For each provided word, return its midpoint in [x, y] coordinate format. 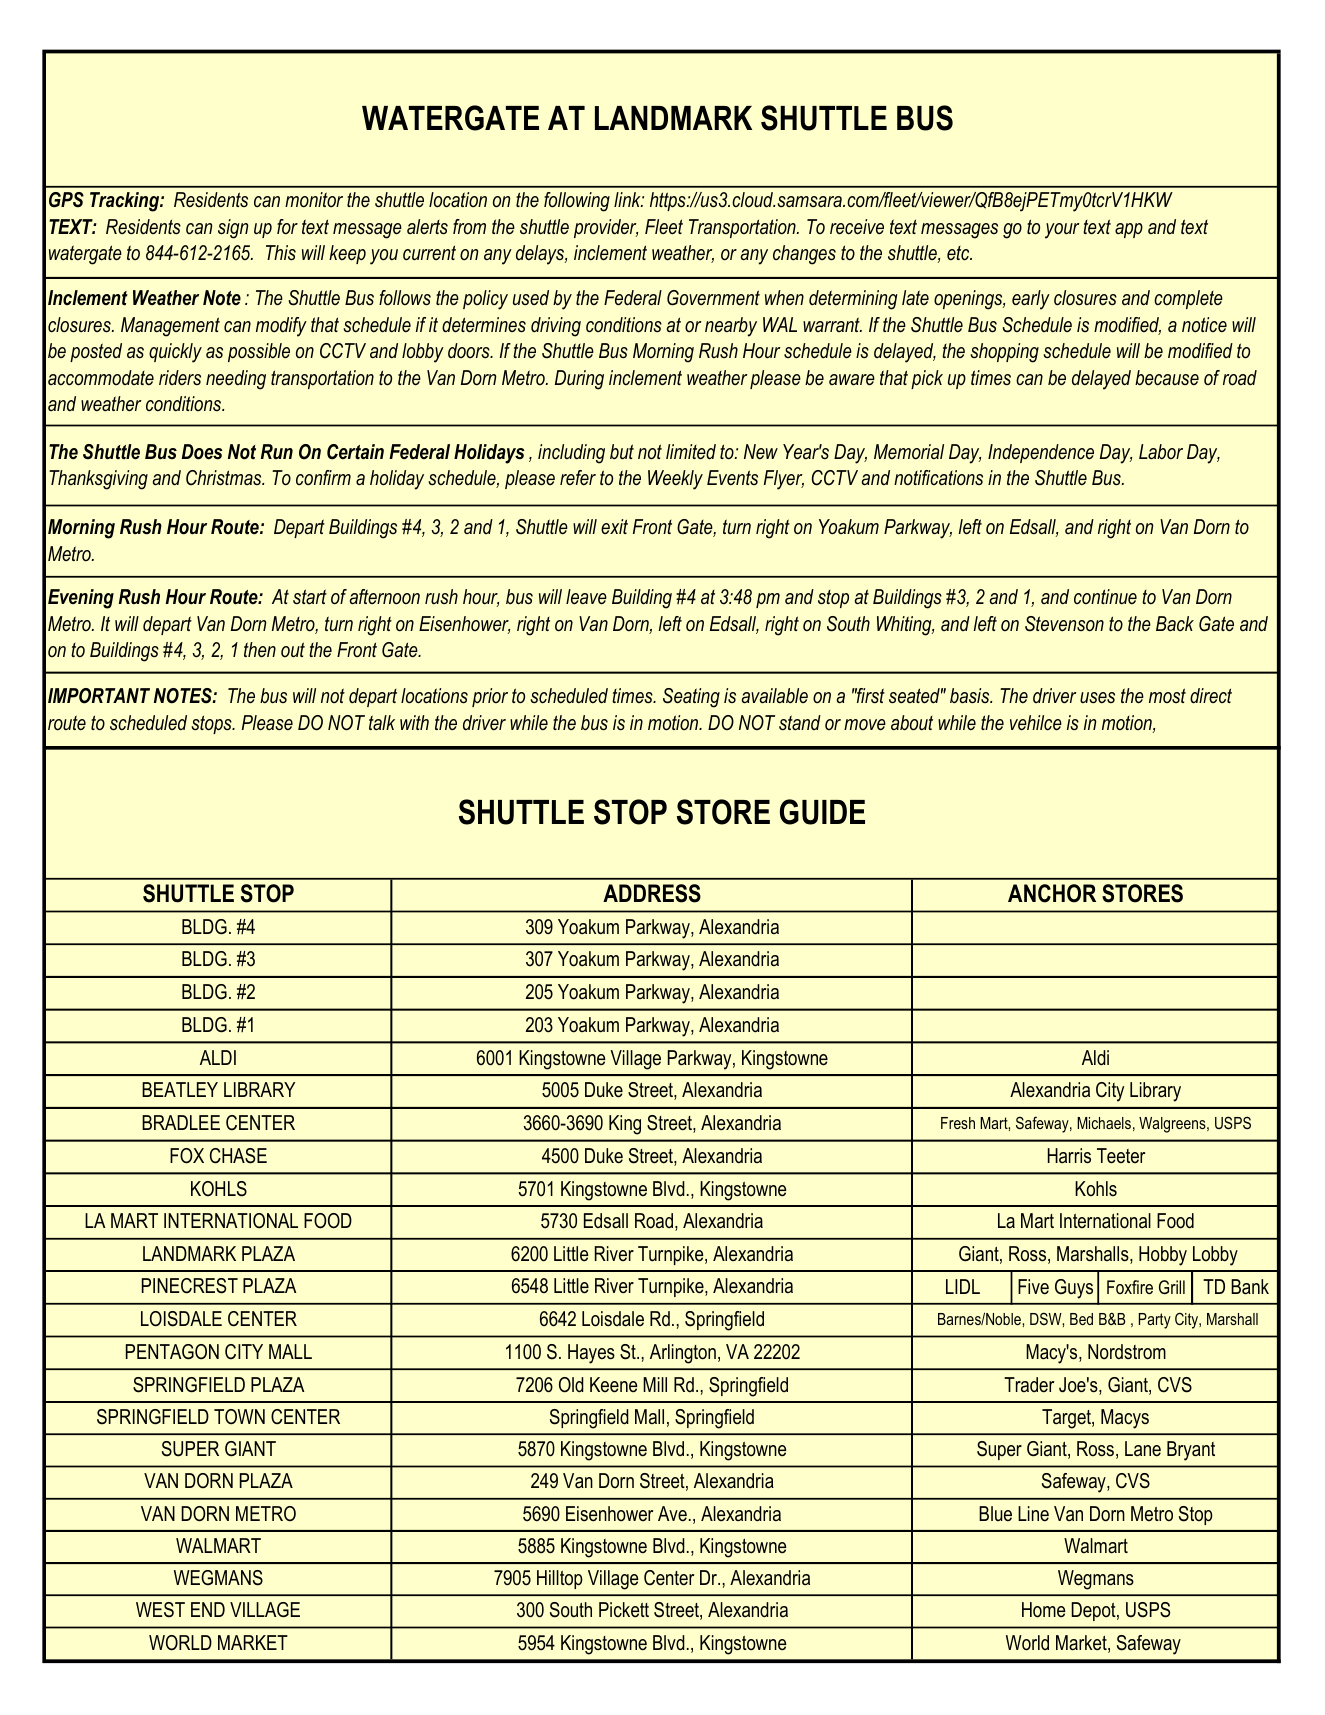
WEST [160, 1610]
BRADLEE [181, 1122]
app [1129, 230]
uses [1097, 697]
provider [606, 228]
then [260, 650]
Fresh [958, 1123]
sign [233, 229]
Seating [691, 698]
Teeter [1121, 1156]
